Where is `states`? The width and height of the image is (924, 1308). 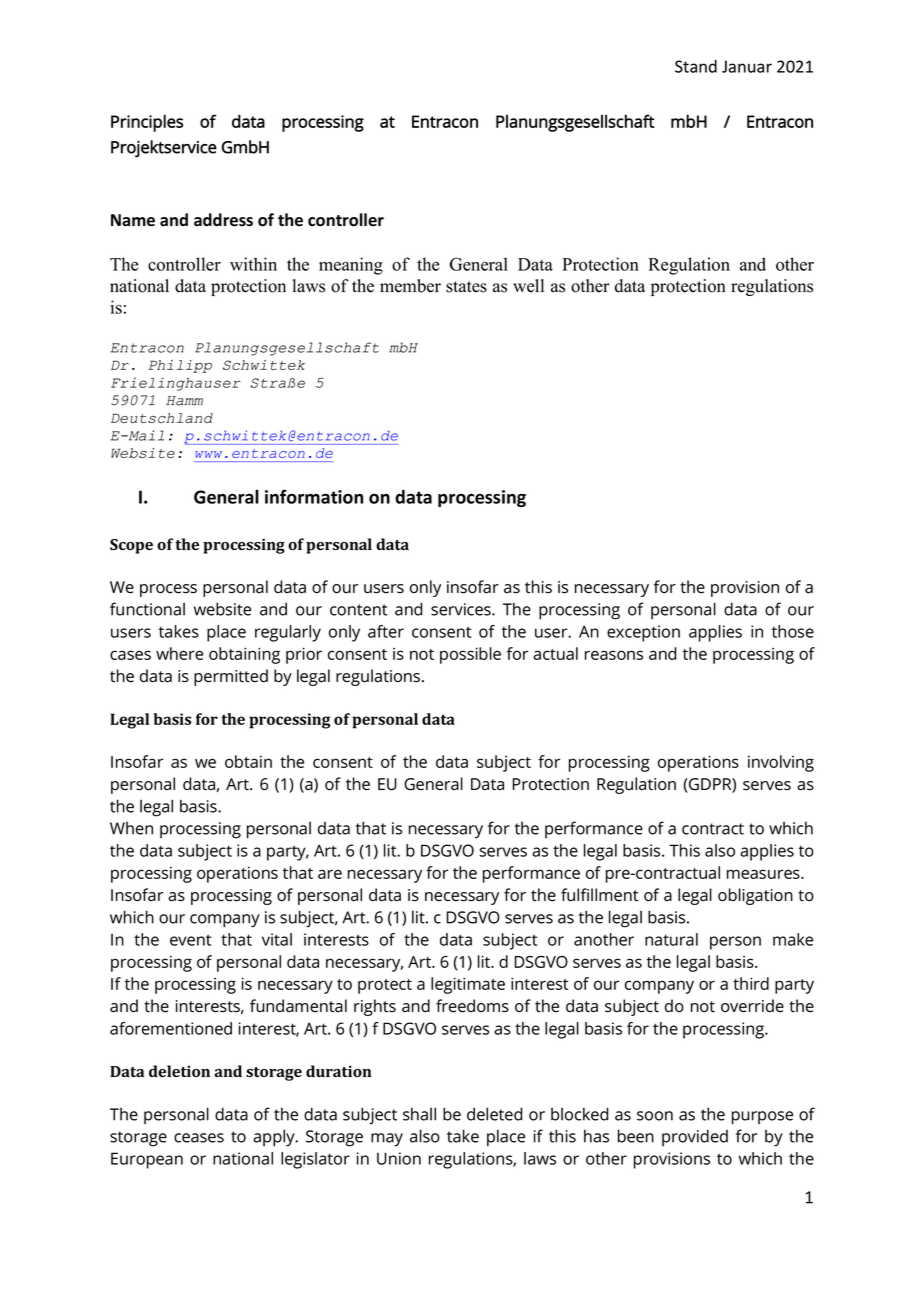 states is located at coordinates (466, 287).
